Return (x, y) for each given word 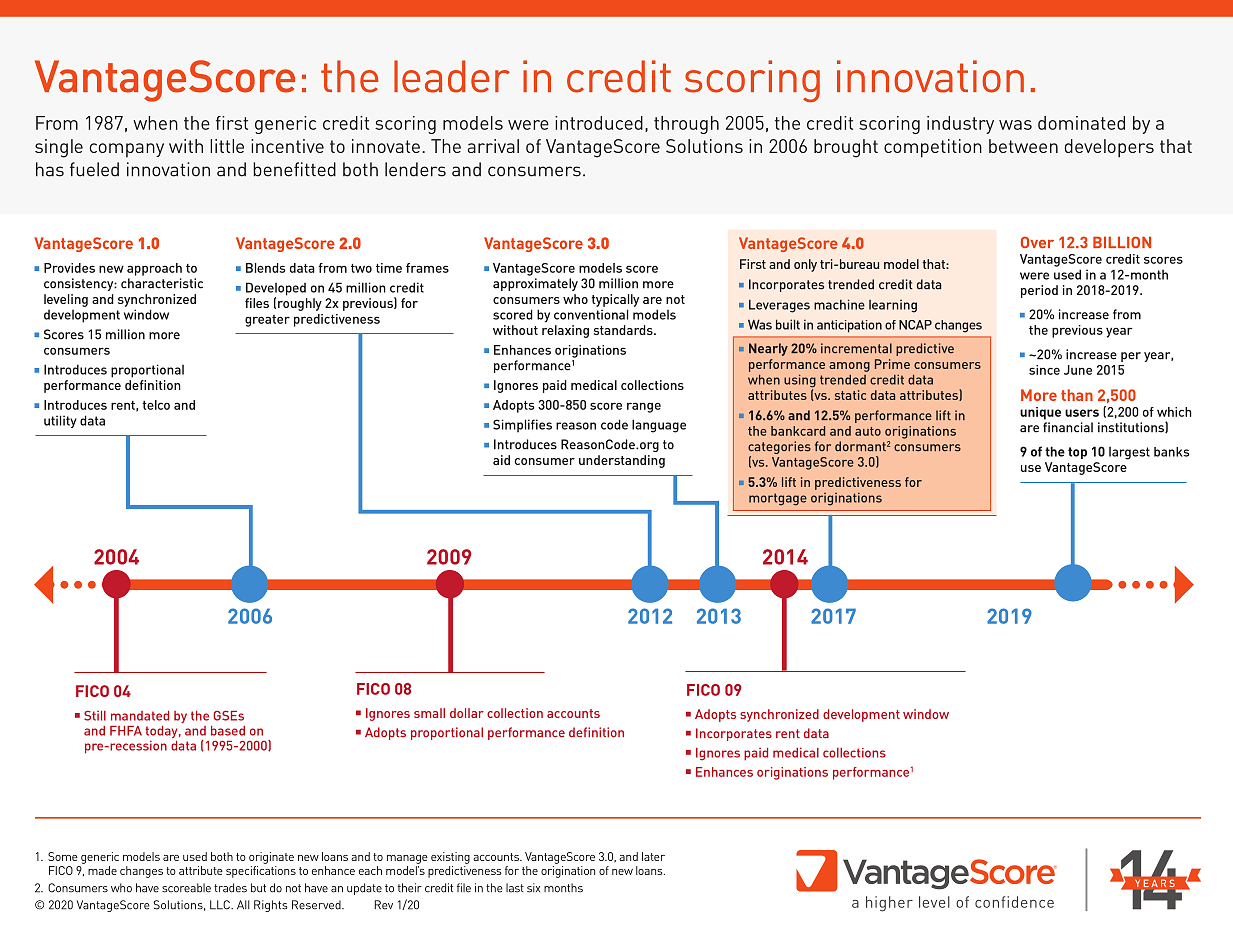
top (1077, 453)
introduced (599, 123)
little (227, 146)
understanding (622, 461)
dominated (1081, 123)
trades (230, 888)
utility (60, 421)
